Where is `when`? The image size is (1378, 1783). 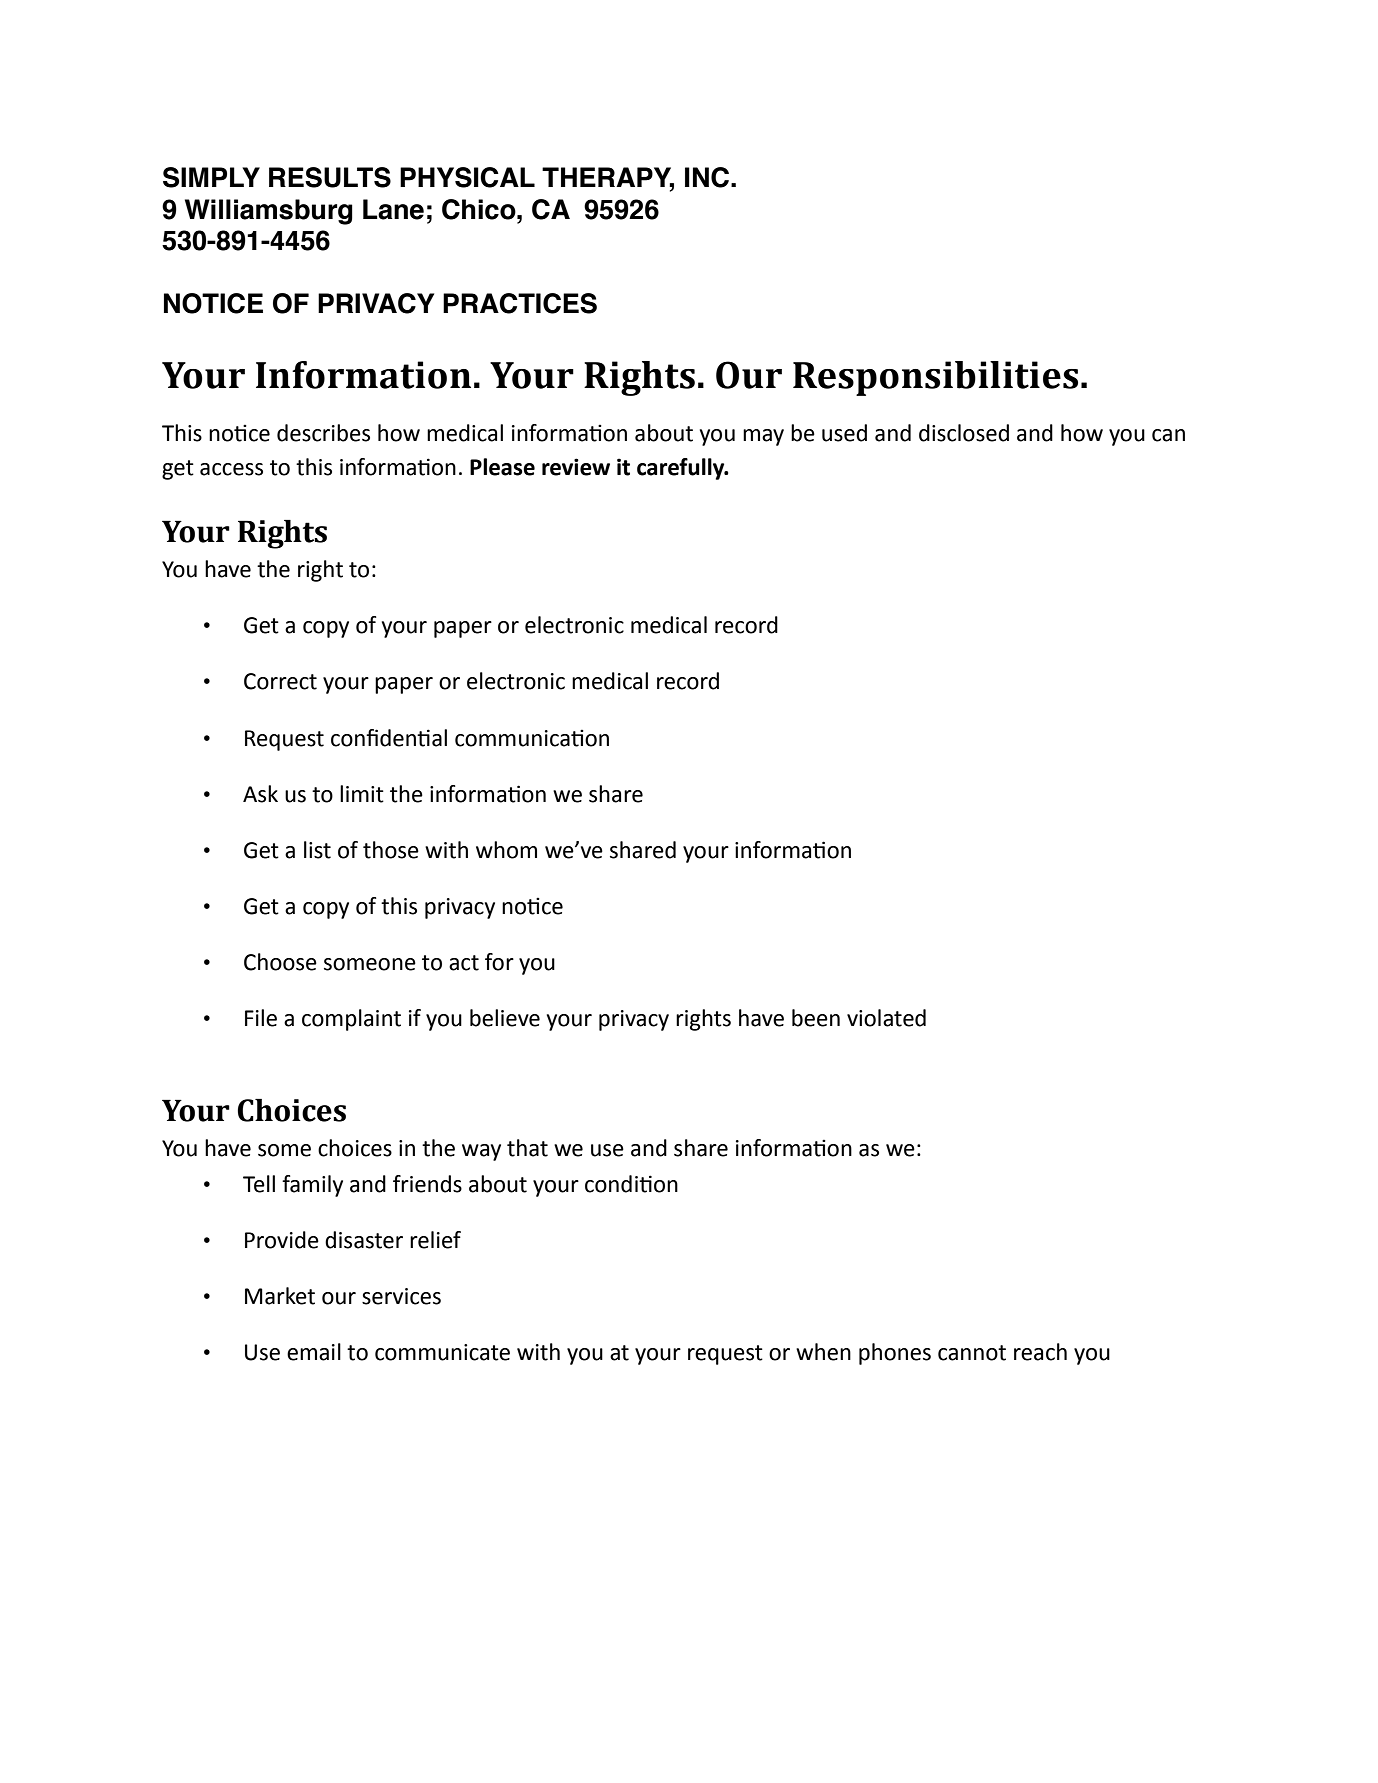
when is located at coordinates (823, 1352).
